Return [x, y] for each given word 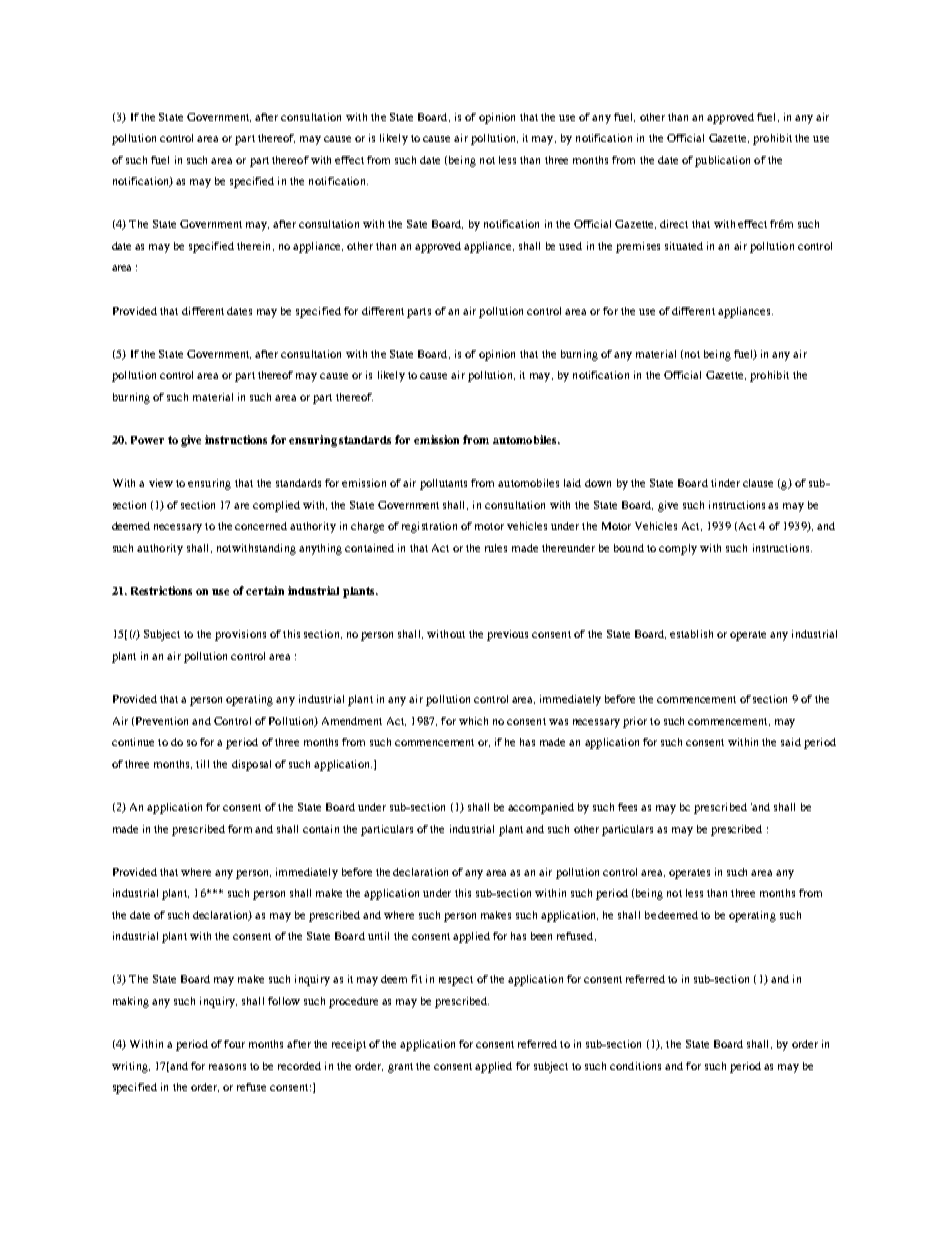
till [202, 764]
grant [400, 1068]
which [473, 721]
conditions [635, 1066]
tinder [725, 483]
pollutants [443, 484]
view [161, 483]
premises [638, 247]
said [791, 742]
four [234, 1044]
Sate [417, 224]
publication [722, 161]
